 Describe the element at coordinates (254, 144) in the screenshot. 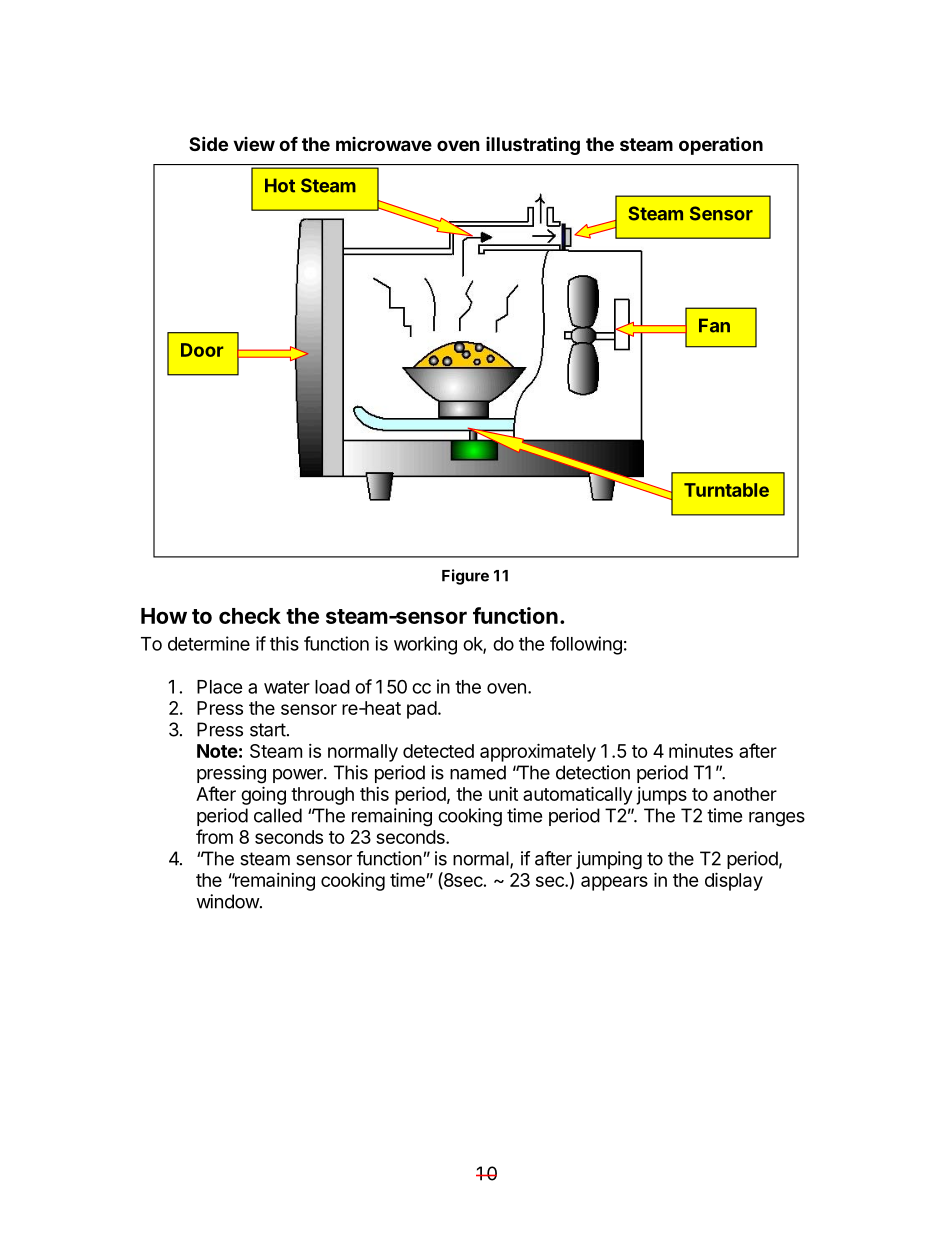

I see `view` at that location.
